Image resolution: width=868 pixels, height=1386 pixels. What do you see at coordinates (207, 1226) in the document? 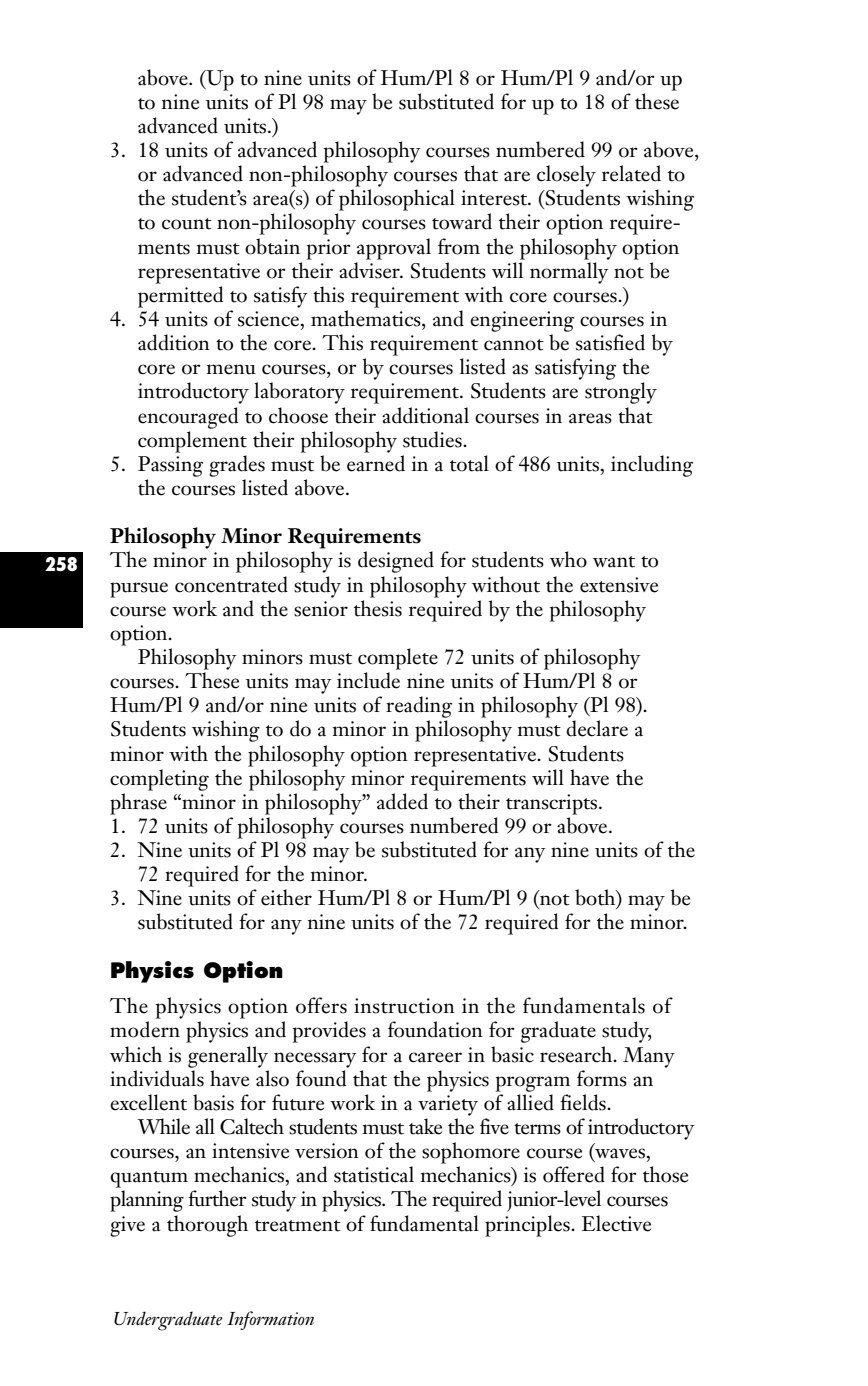
I see `thorough` at bounding box center [207, 1226].
